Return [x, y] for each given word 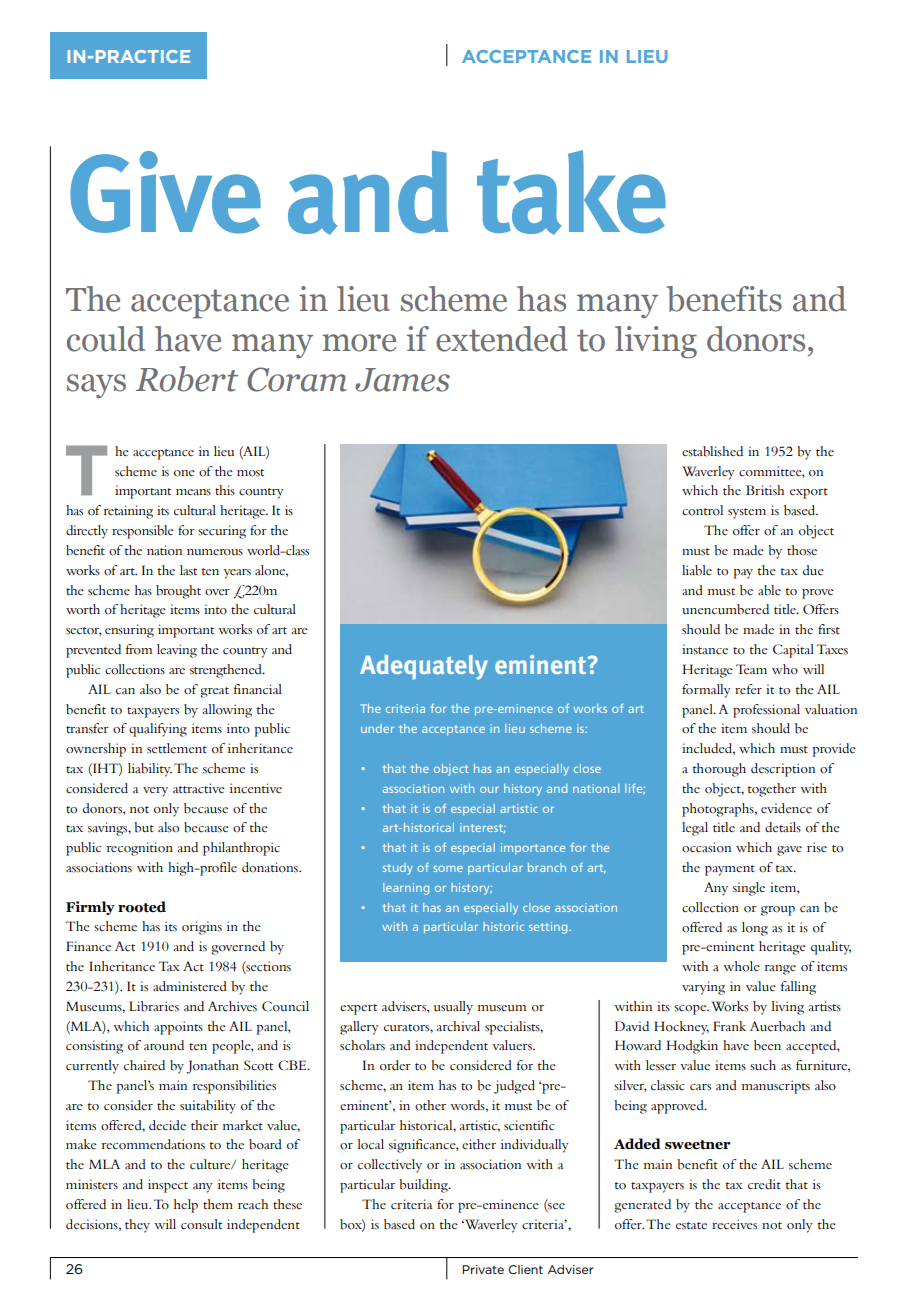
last [188, 570]
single [749, 889]
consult [201, 1224]
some [448, 869]
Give [165, 192]
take [571, 192]
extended [502, 339]
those [802, 550]
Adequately [424, 667]
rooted [142, 907]
